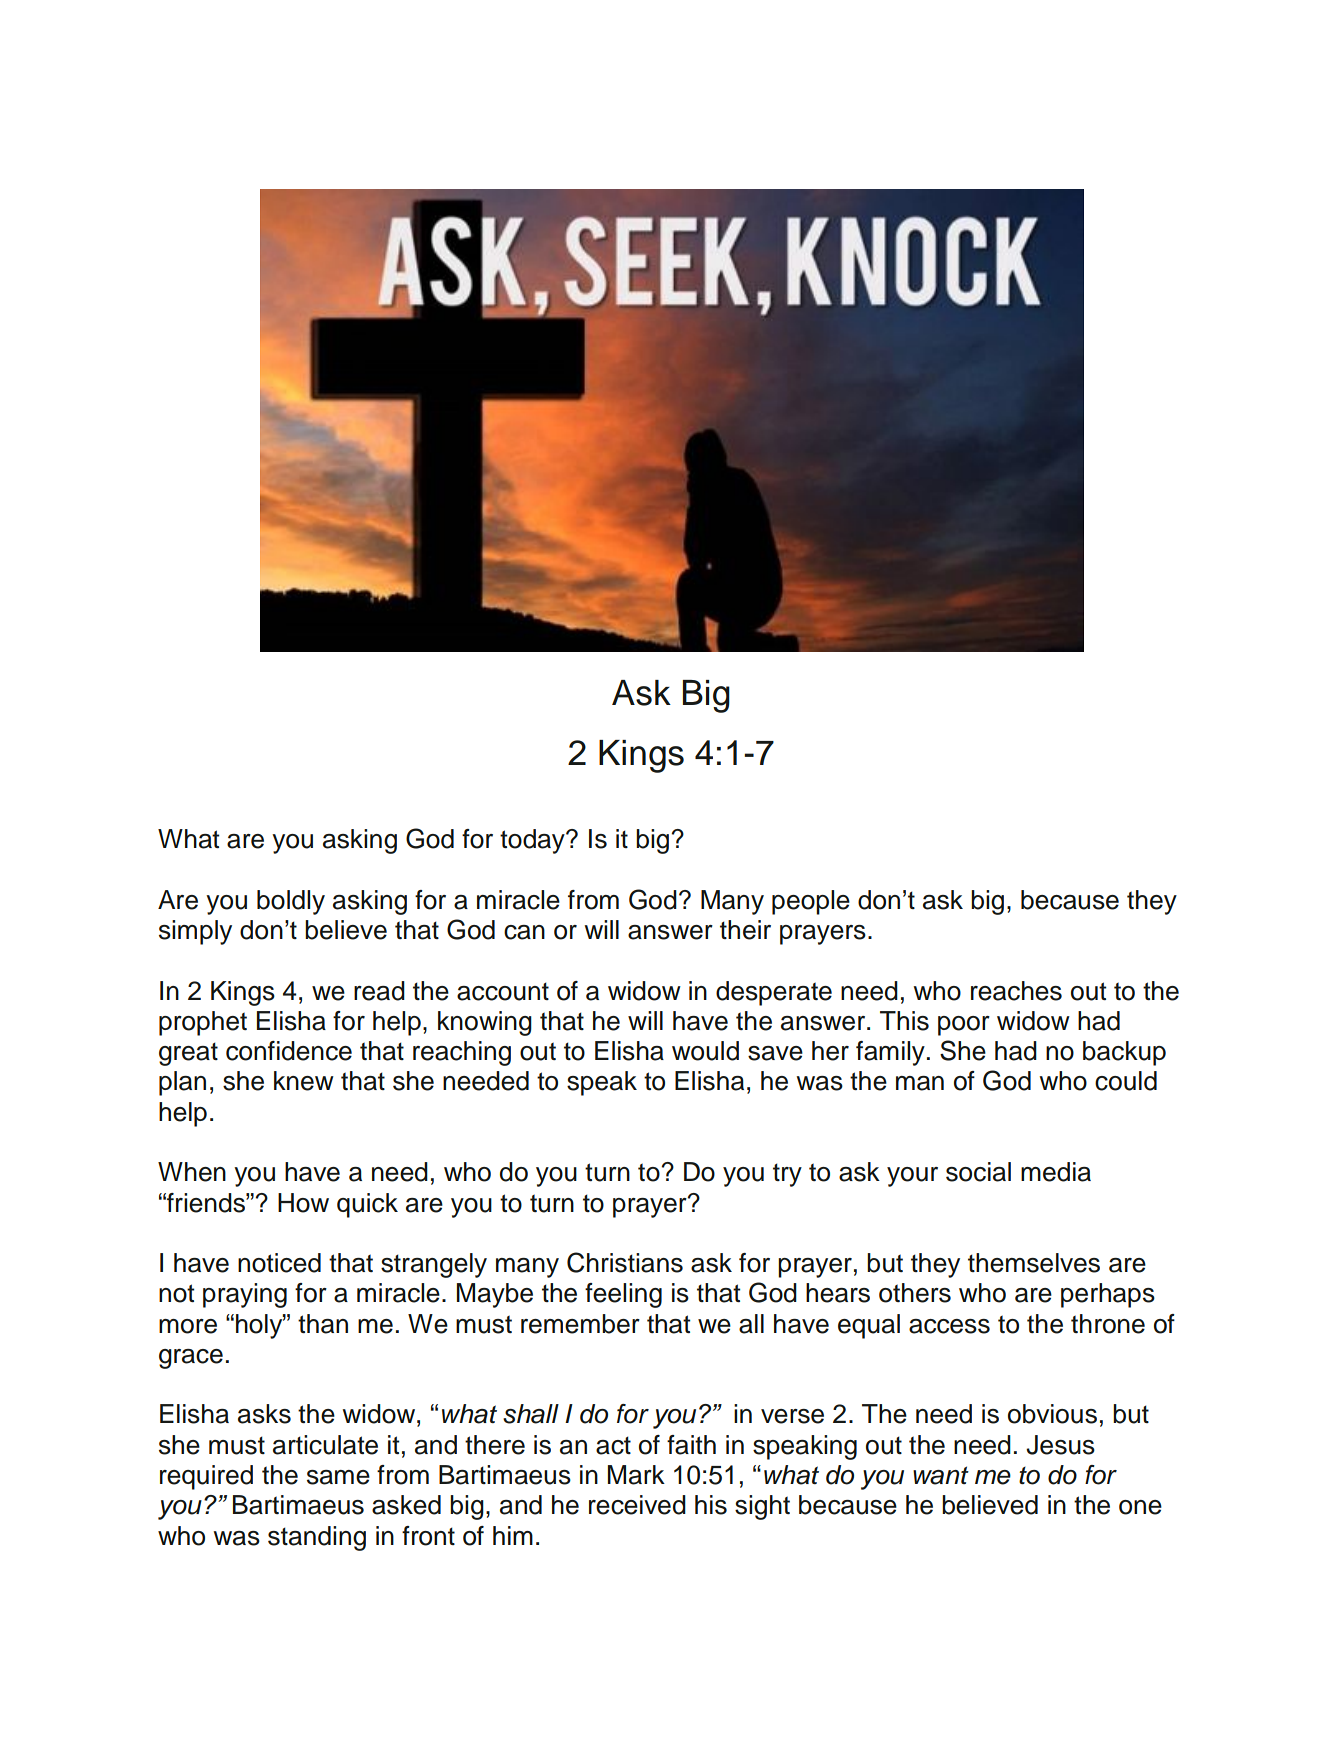  I want to click on boldly, so click(291, 902).
